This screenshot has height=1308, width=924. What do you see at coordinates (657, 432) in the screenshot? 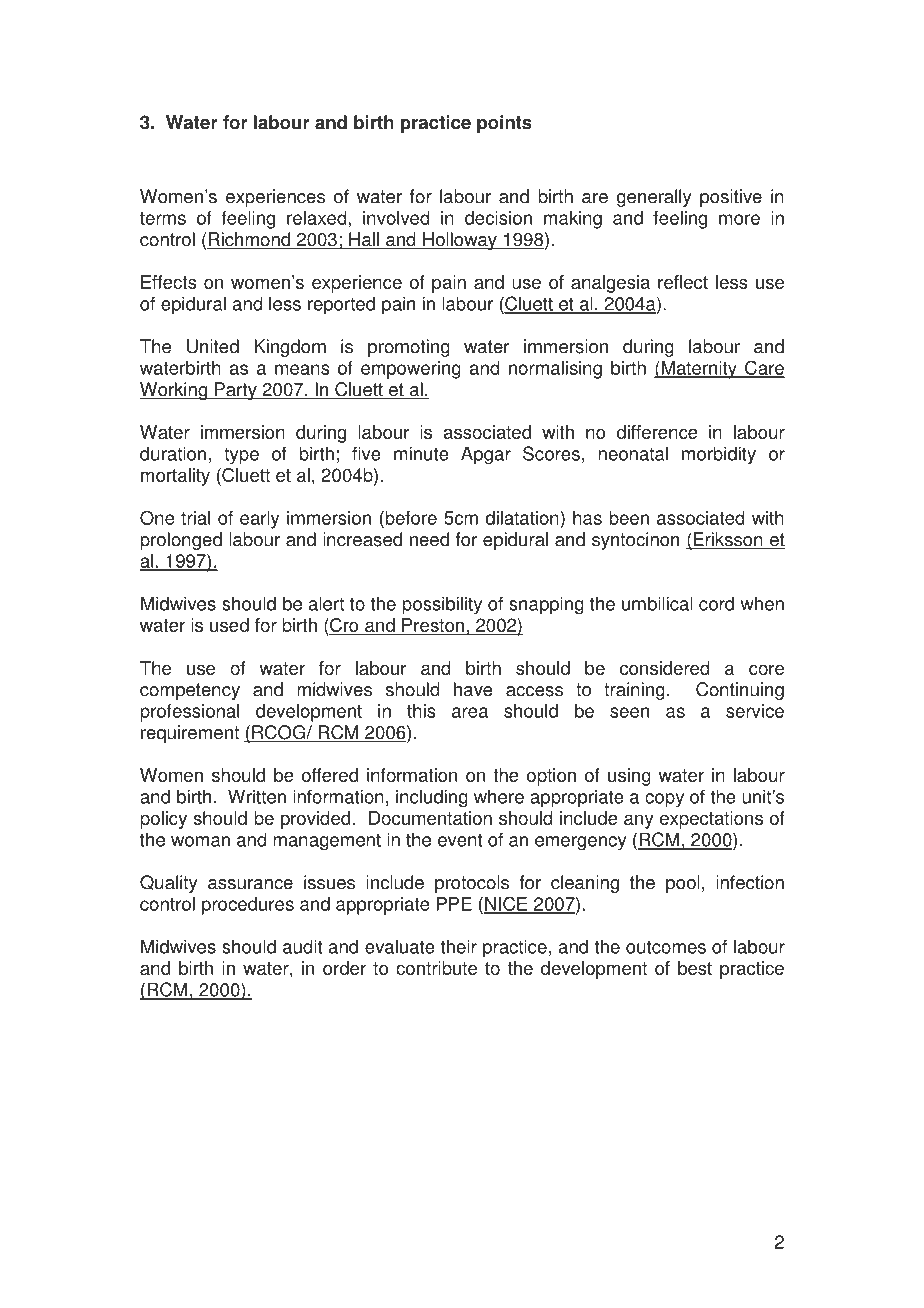
I see `difference` at bounding box center [657, 432].
